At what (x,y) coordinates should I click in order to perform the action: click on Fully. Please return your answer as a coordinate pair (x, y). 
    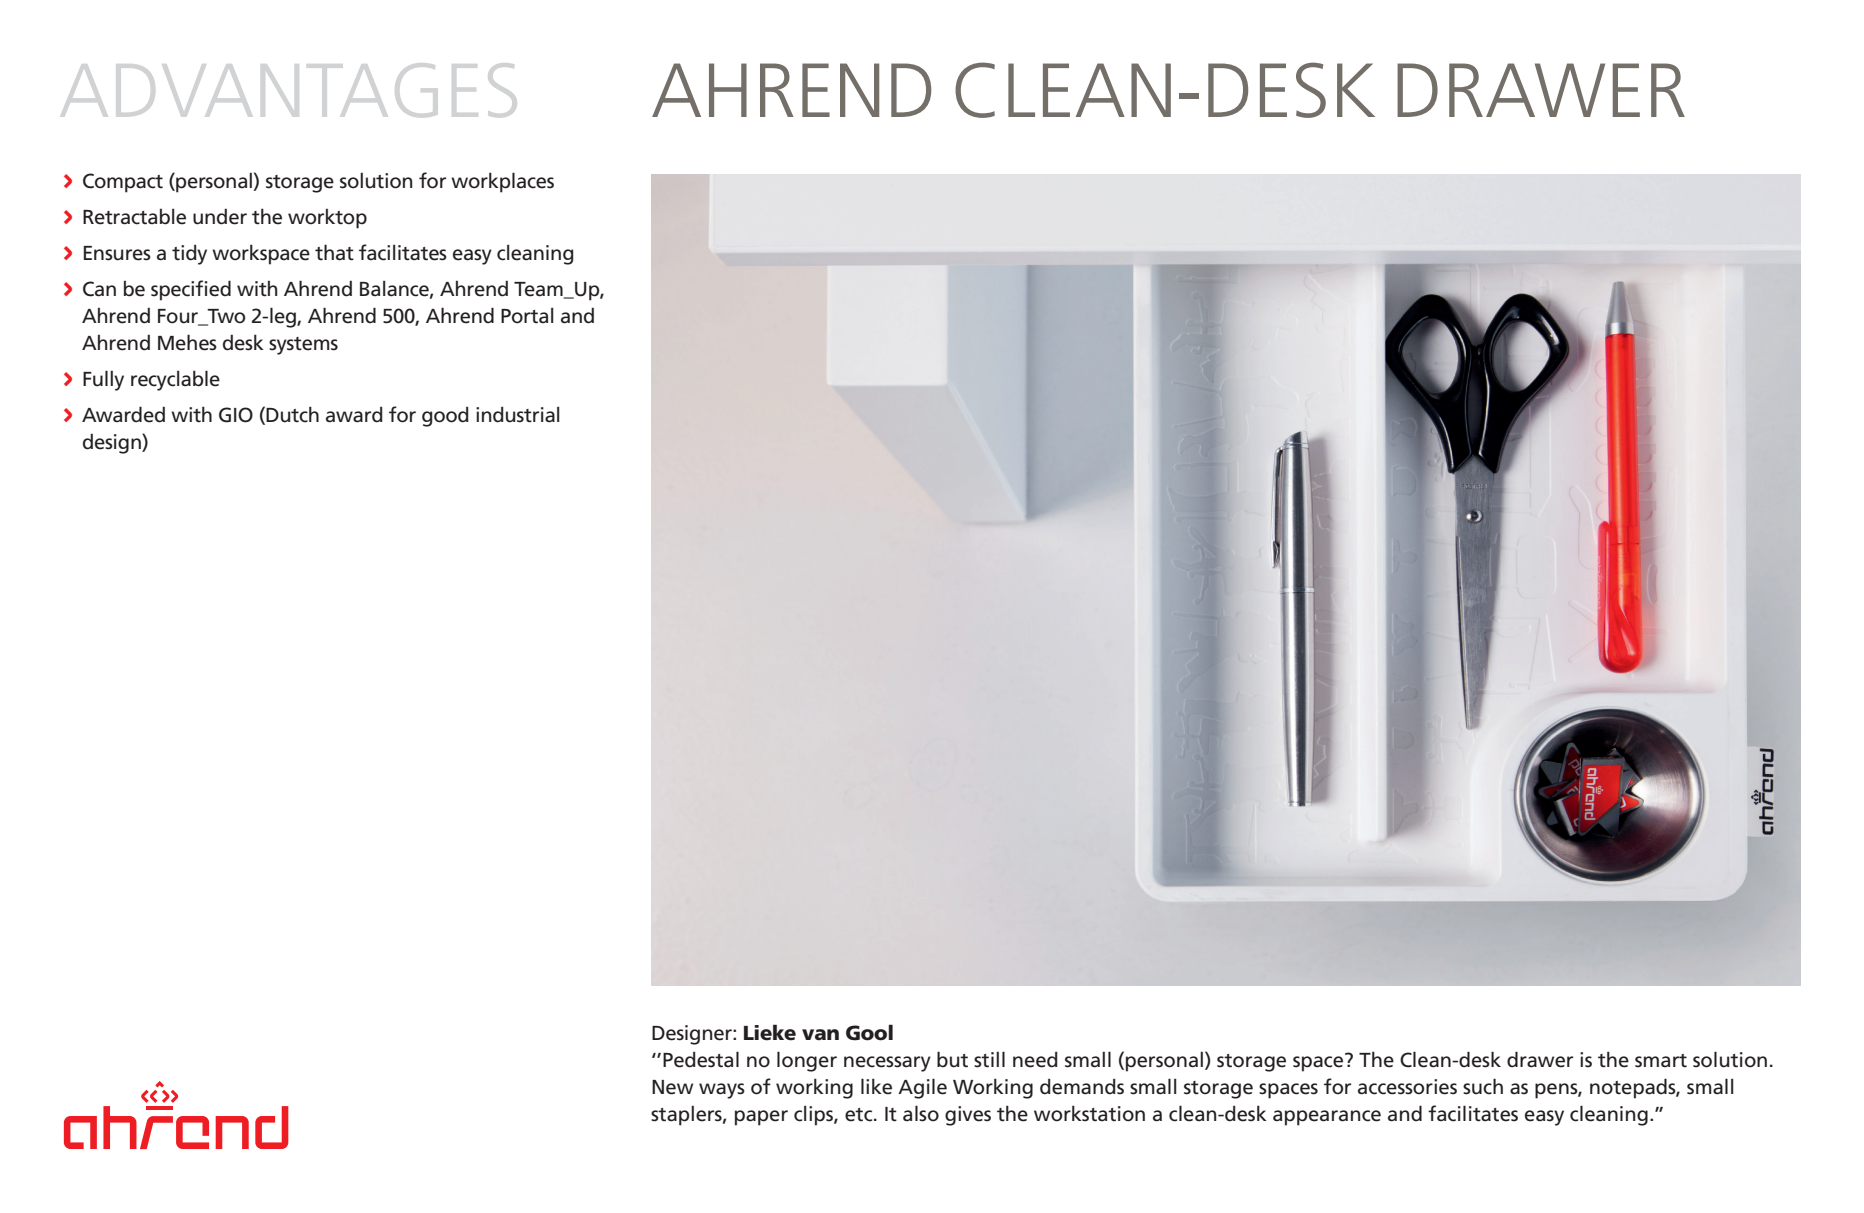
    Looking at the image, I should click on (103, 380).
